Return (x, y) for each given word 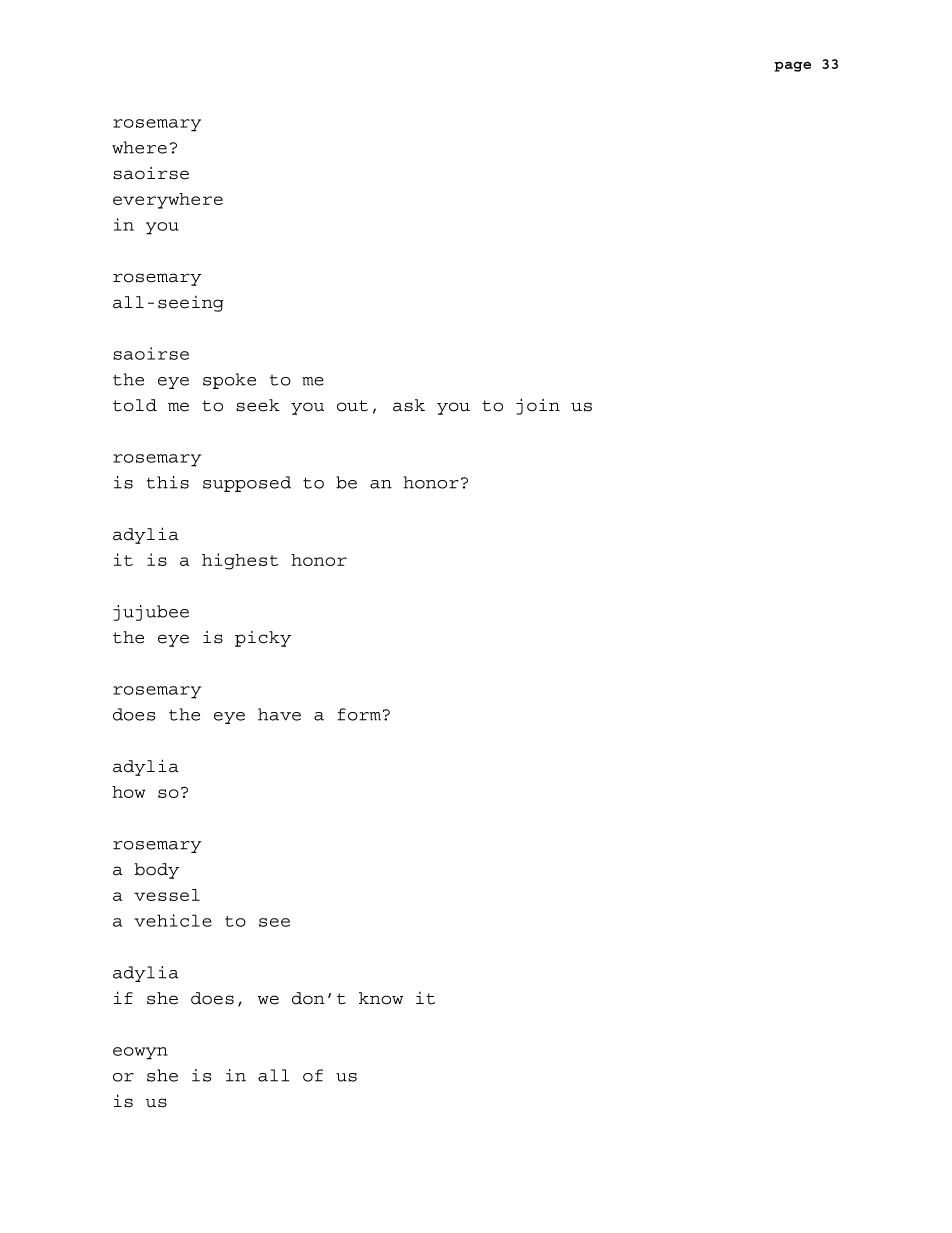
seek (258, 405)
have (279, 714)
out (352, 406)
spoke (229, 381)
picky (263, 639)
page (792, 66)
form (359, 714)
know (381, 998)
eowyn (140, 1053)
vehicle (173, 920)
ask (409, 405)
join (538, 406)
